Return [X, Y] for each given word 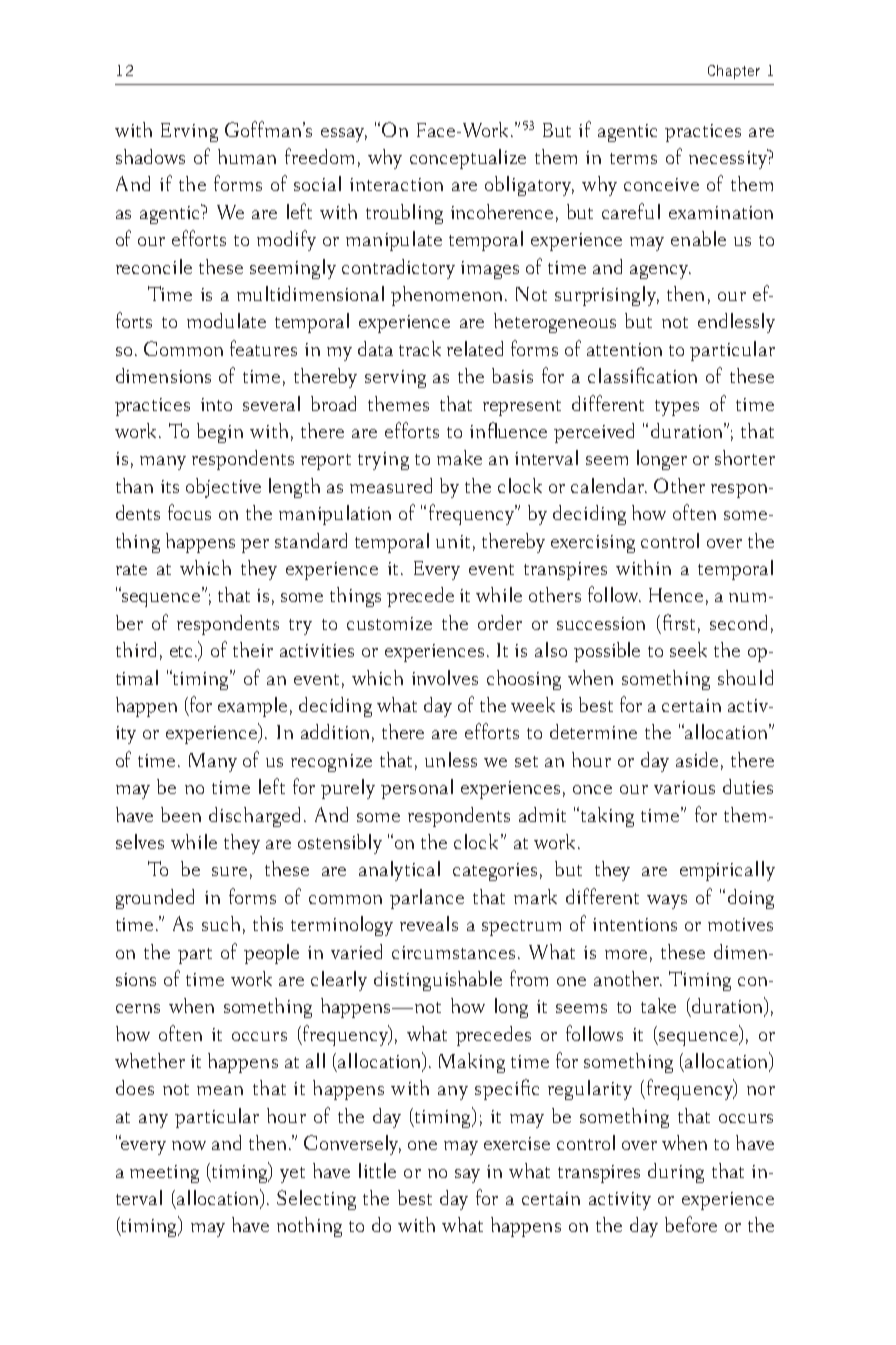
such [221, 923]
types [677, 408]
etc [183, 651]
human [247, 156]
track [420, 348]
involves [445, 677]
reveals [429, 923]
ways [667, 902]
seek [688, 649]
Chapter [734, 72]
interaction [396, 184]
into [216, 404]
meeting [164, 1174]
